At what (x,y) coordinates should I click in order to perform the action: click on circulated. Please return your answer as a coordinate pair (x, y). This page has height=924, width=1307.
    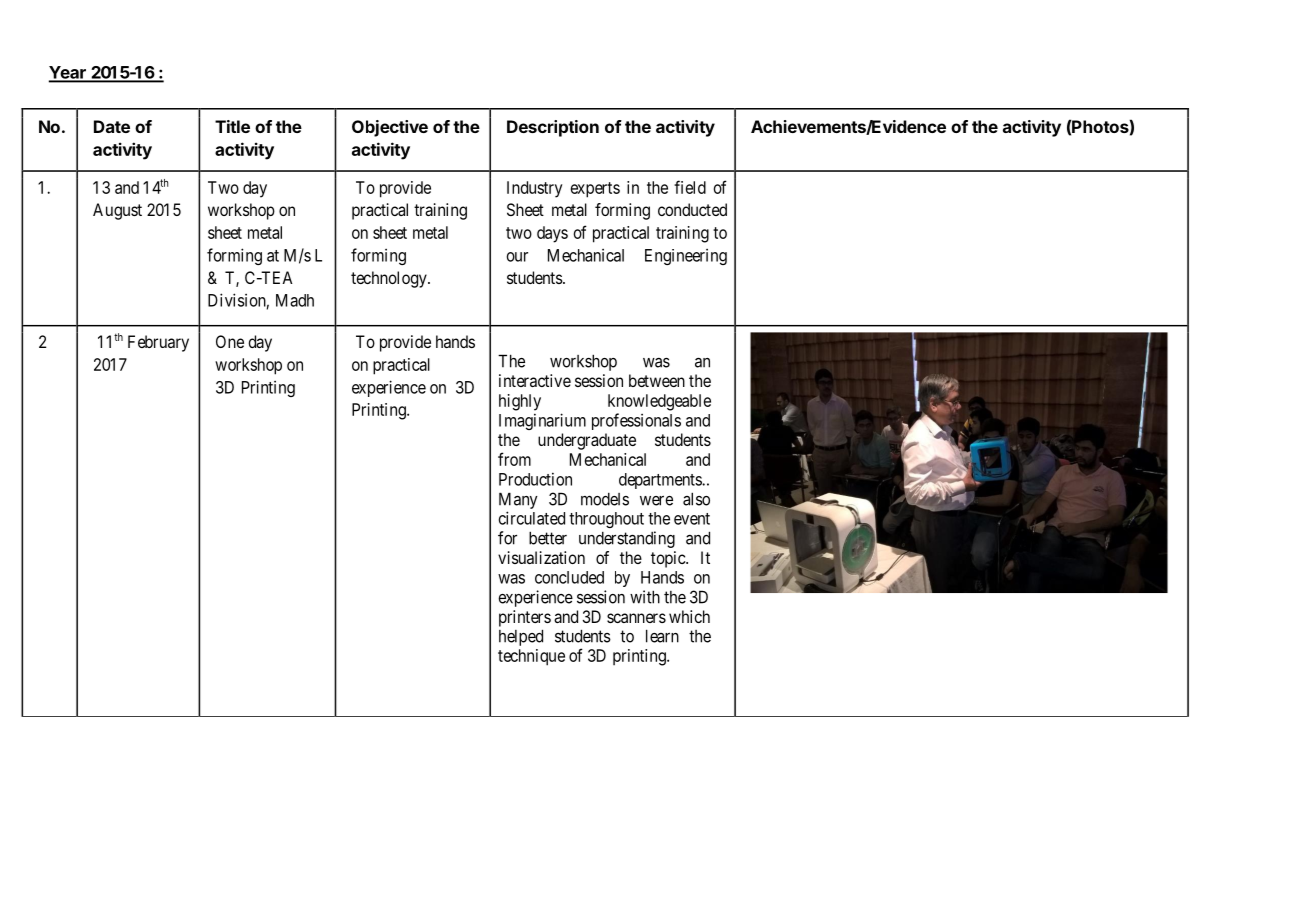
    Looking at the image, I should click on (532, 518).
